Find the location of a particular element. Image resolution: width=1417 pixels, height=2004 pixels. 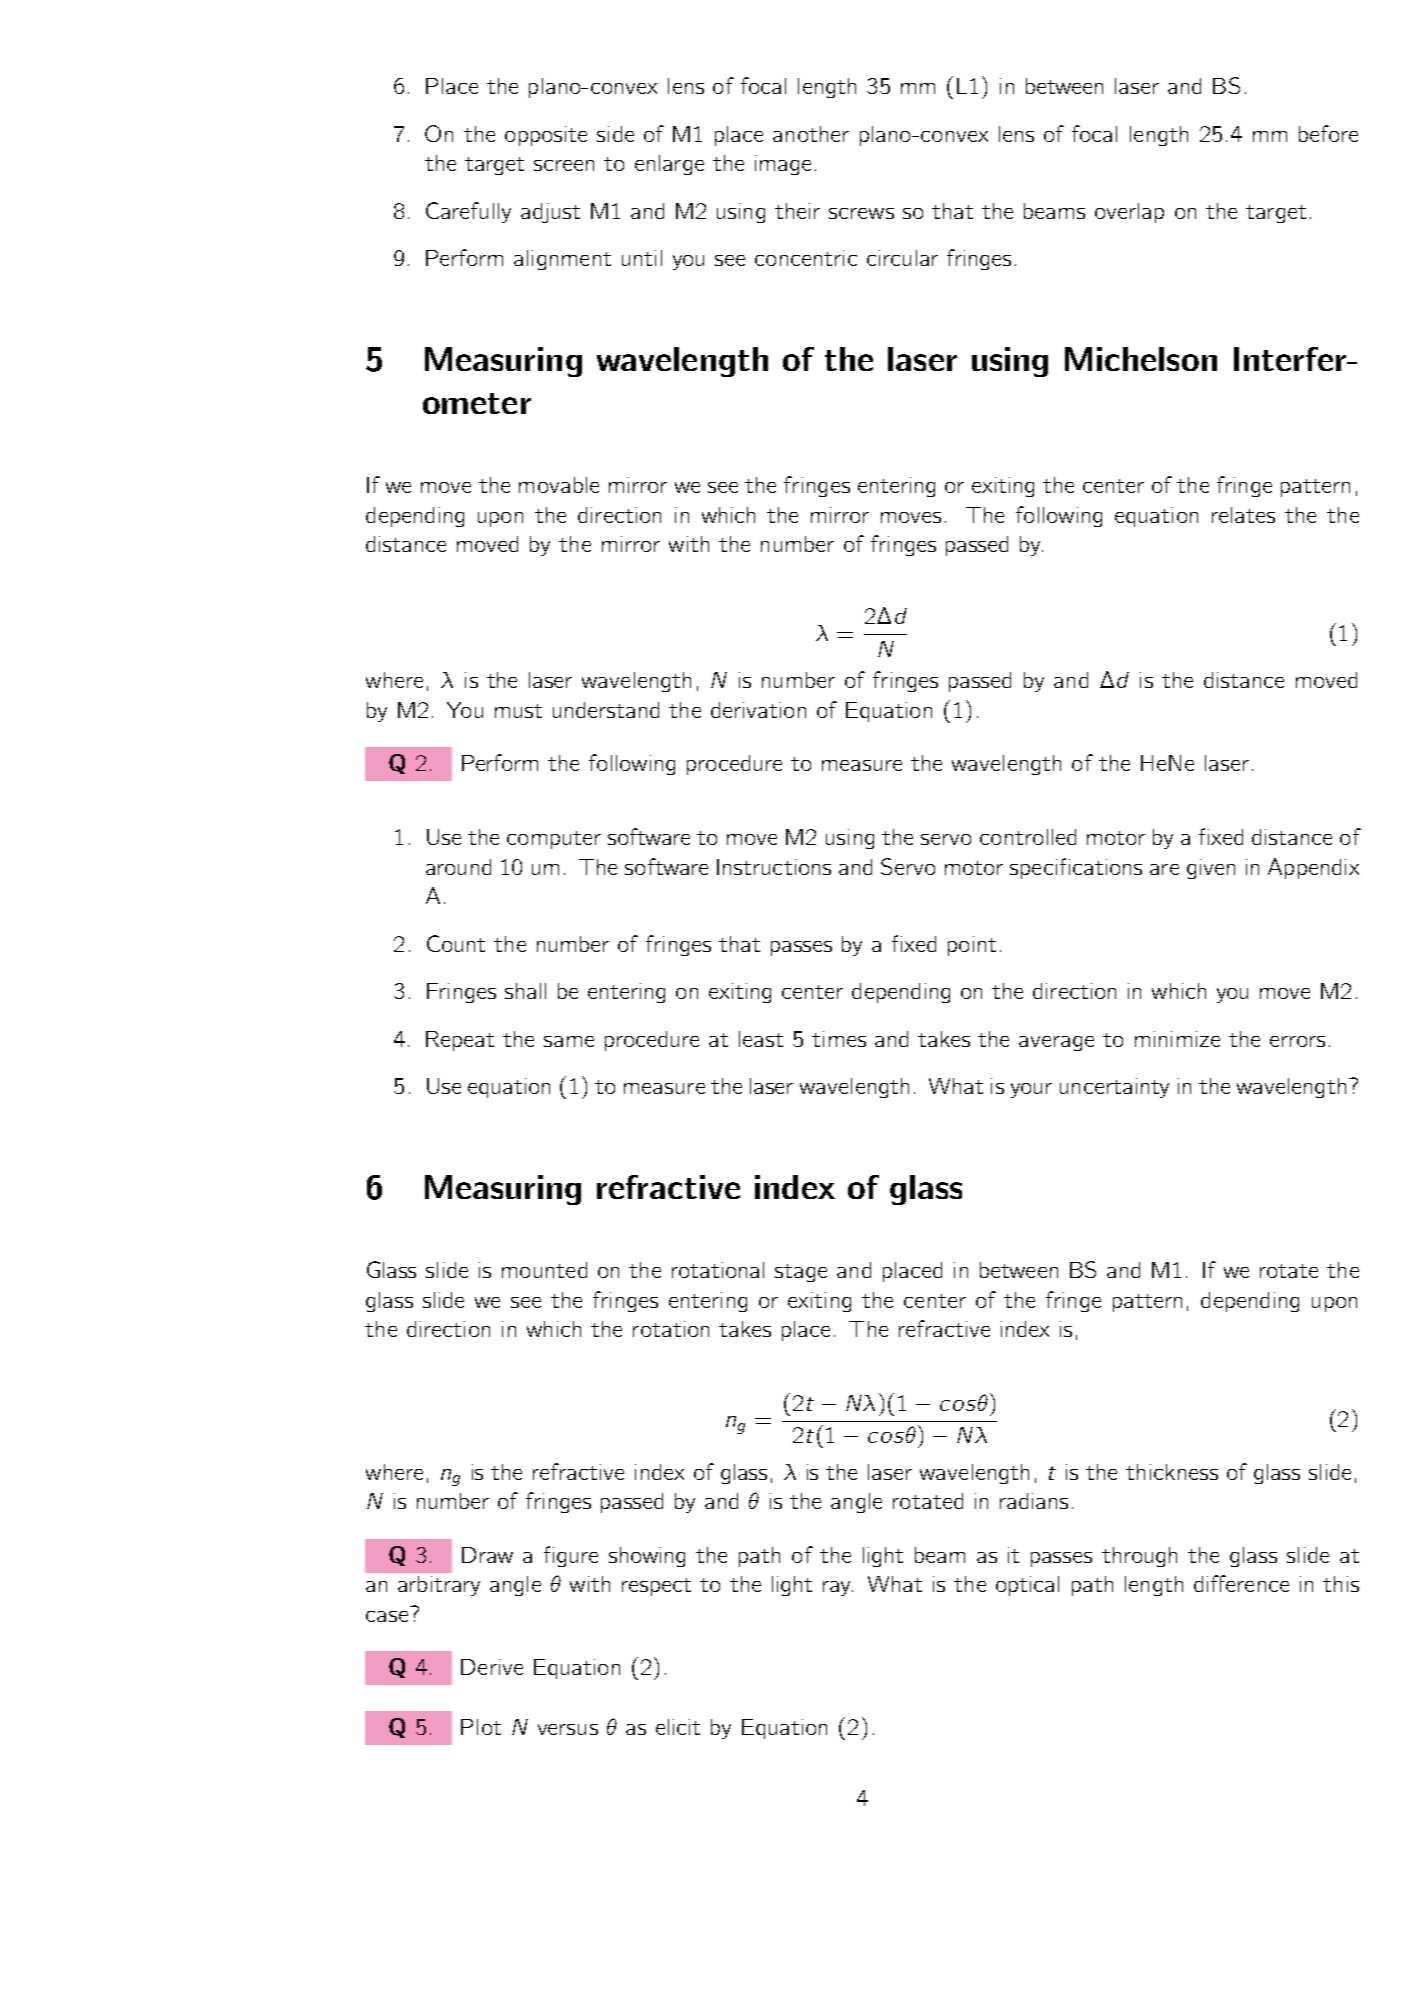

screws is located at coordinates (861, 213).
